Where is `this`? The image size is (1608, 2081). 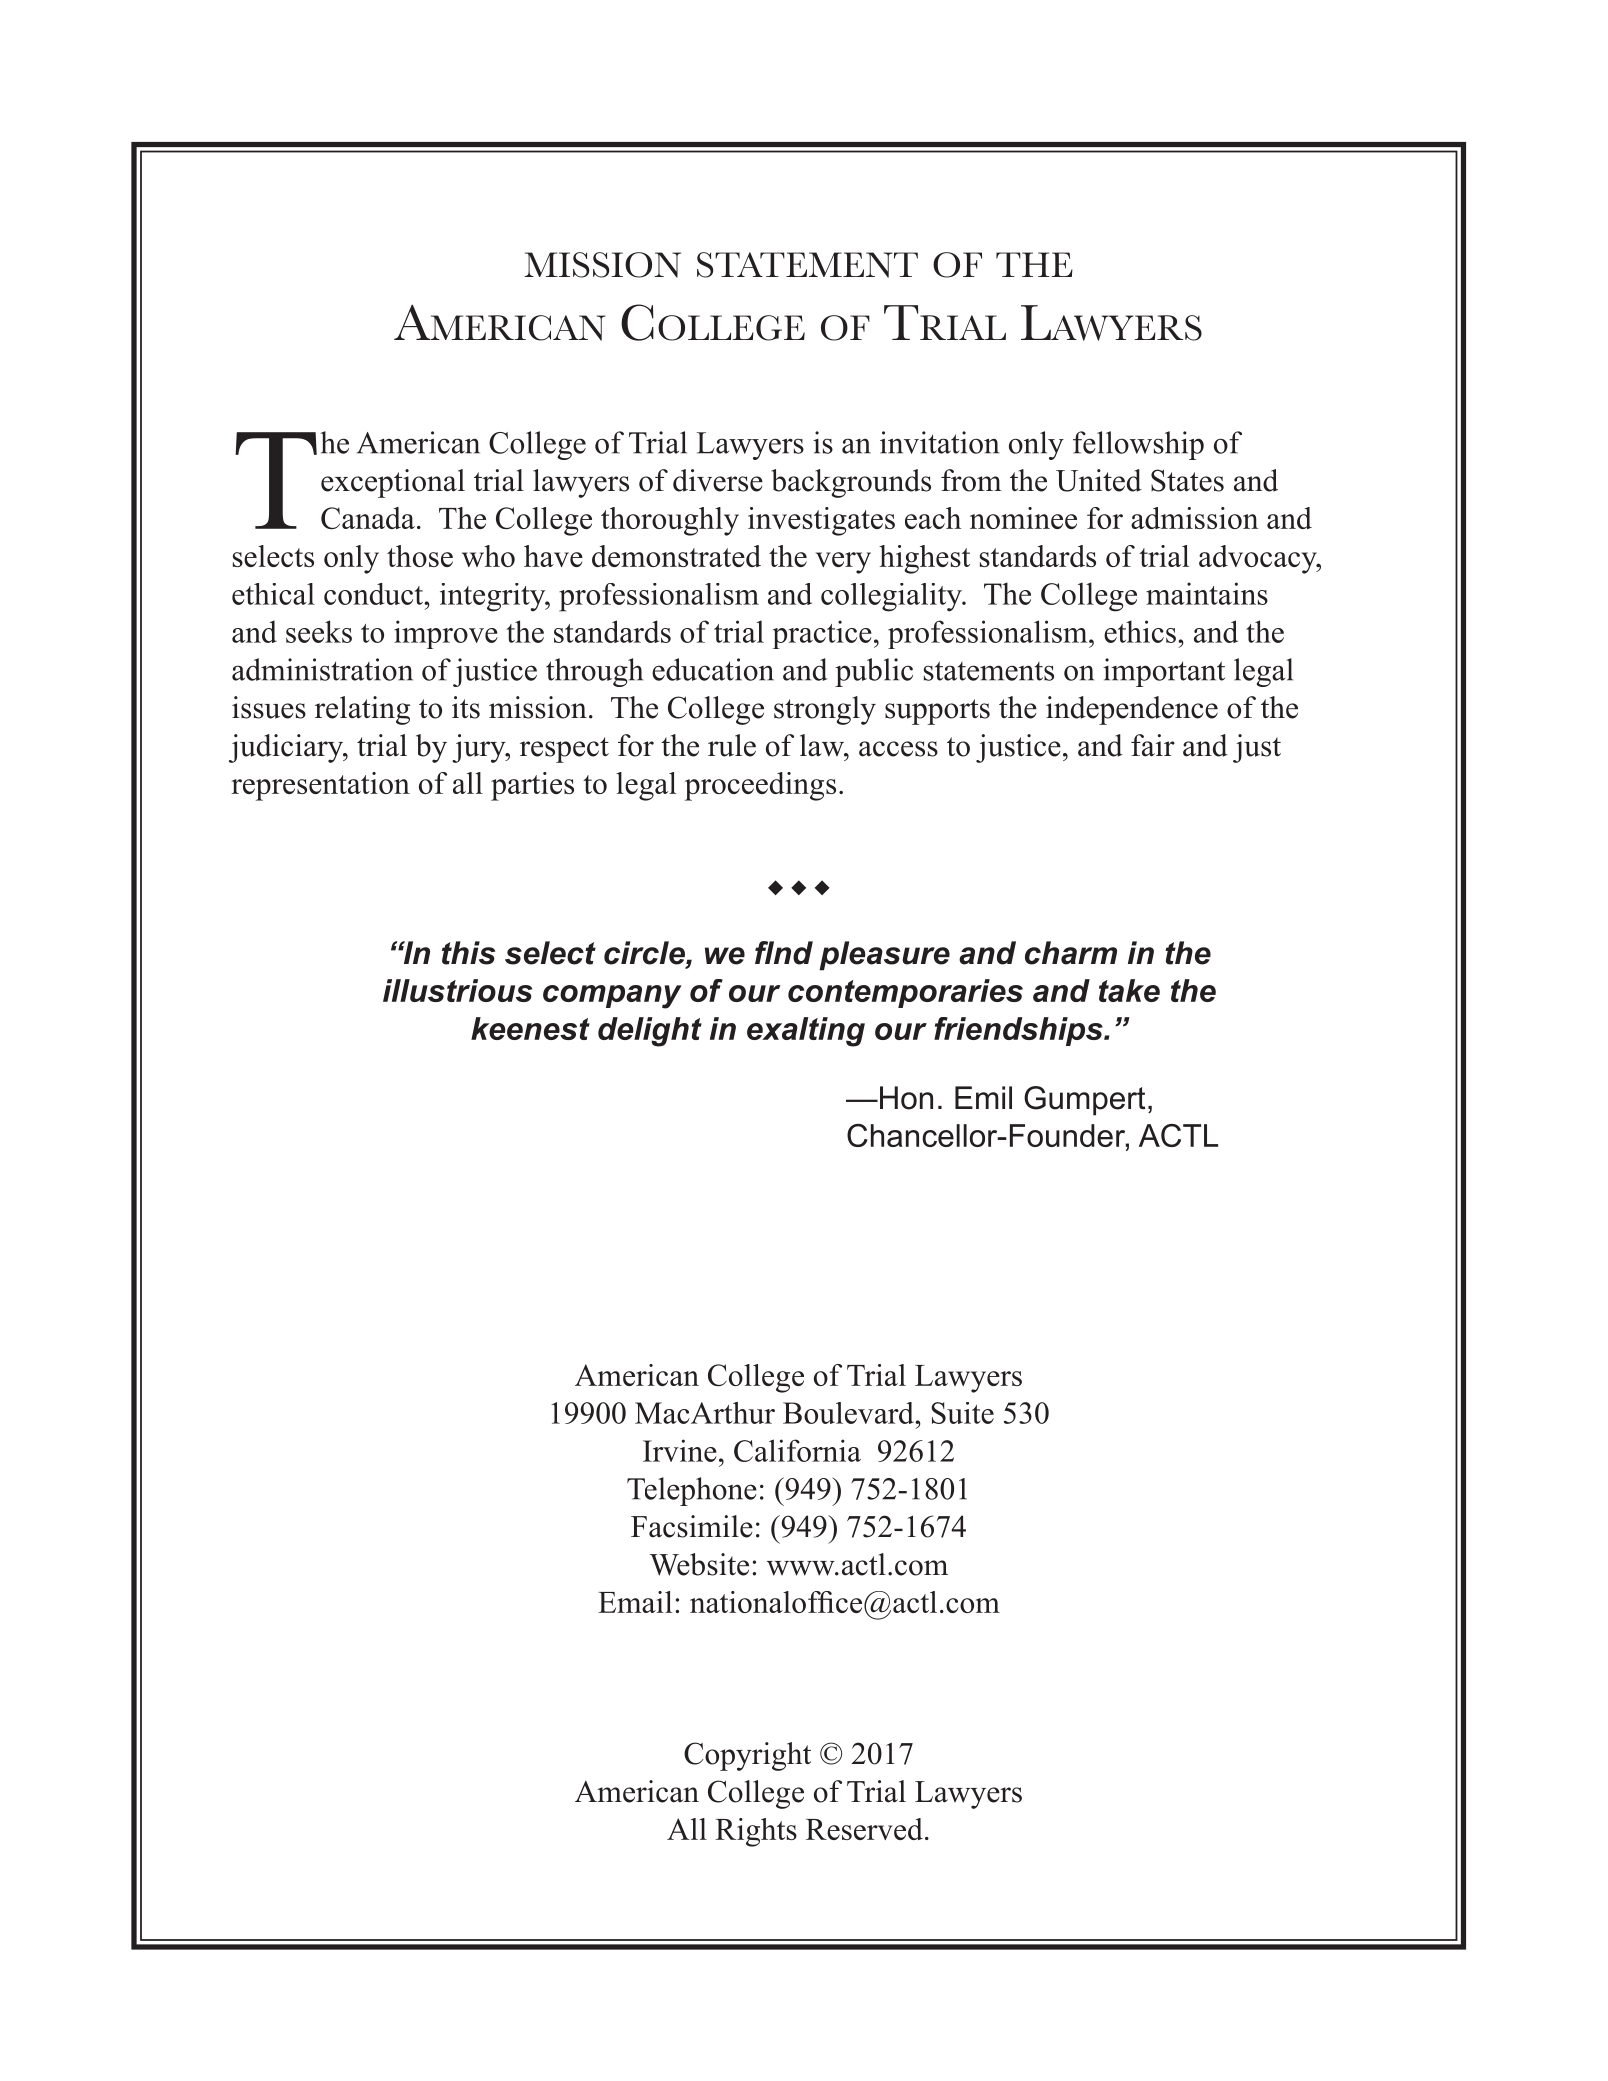
this is located at coordinates (468, 953).
